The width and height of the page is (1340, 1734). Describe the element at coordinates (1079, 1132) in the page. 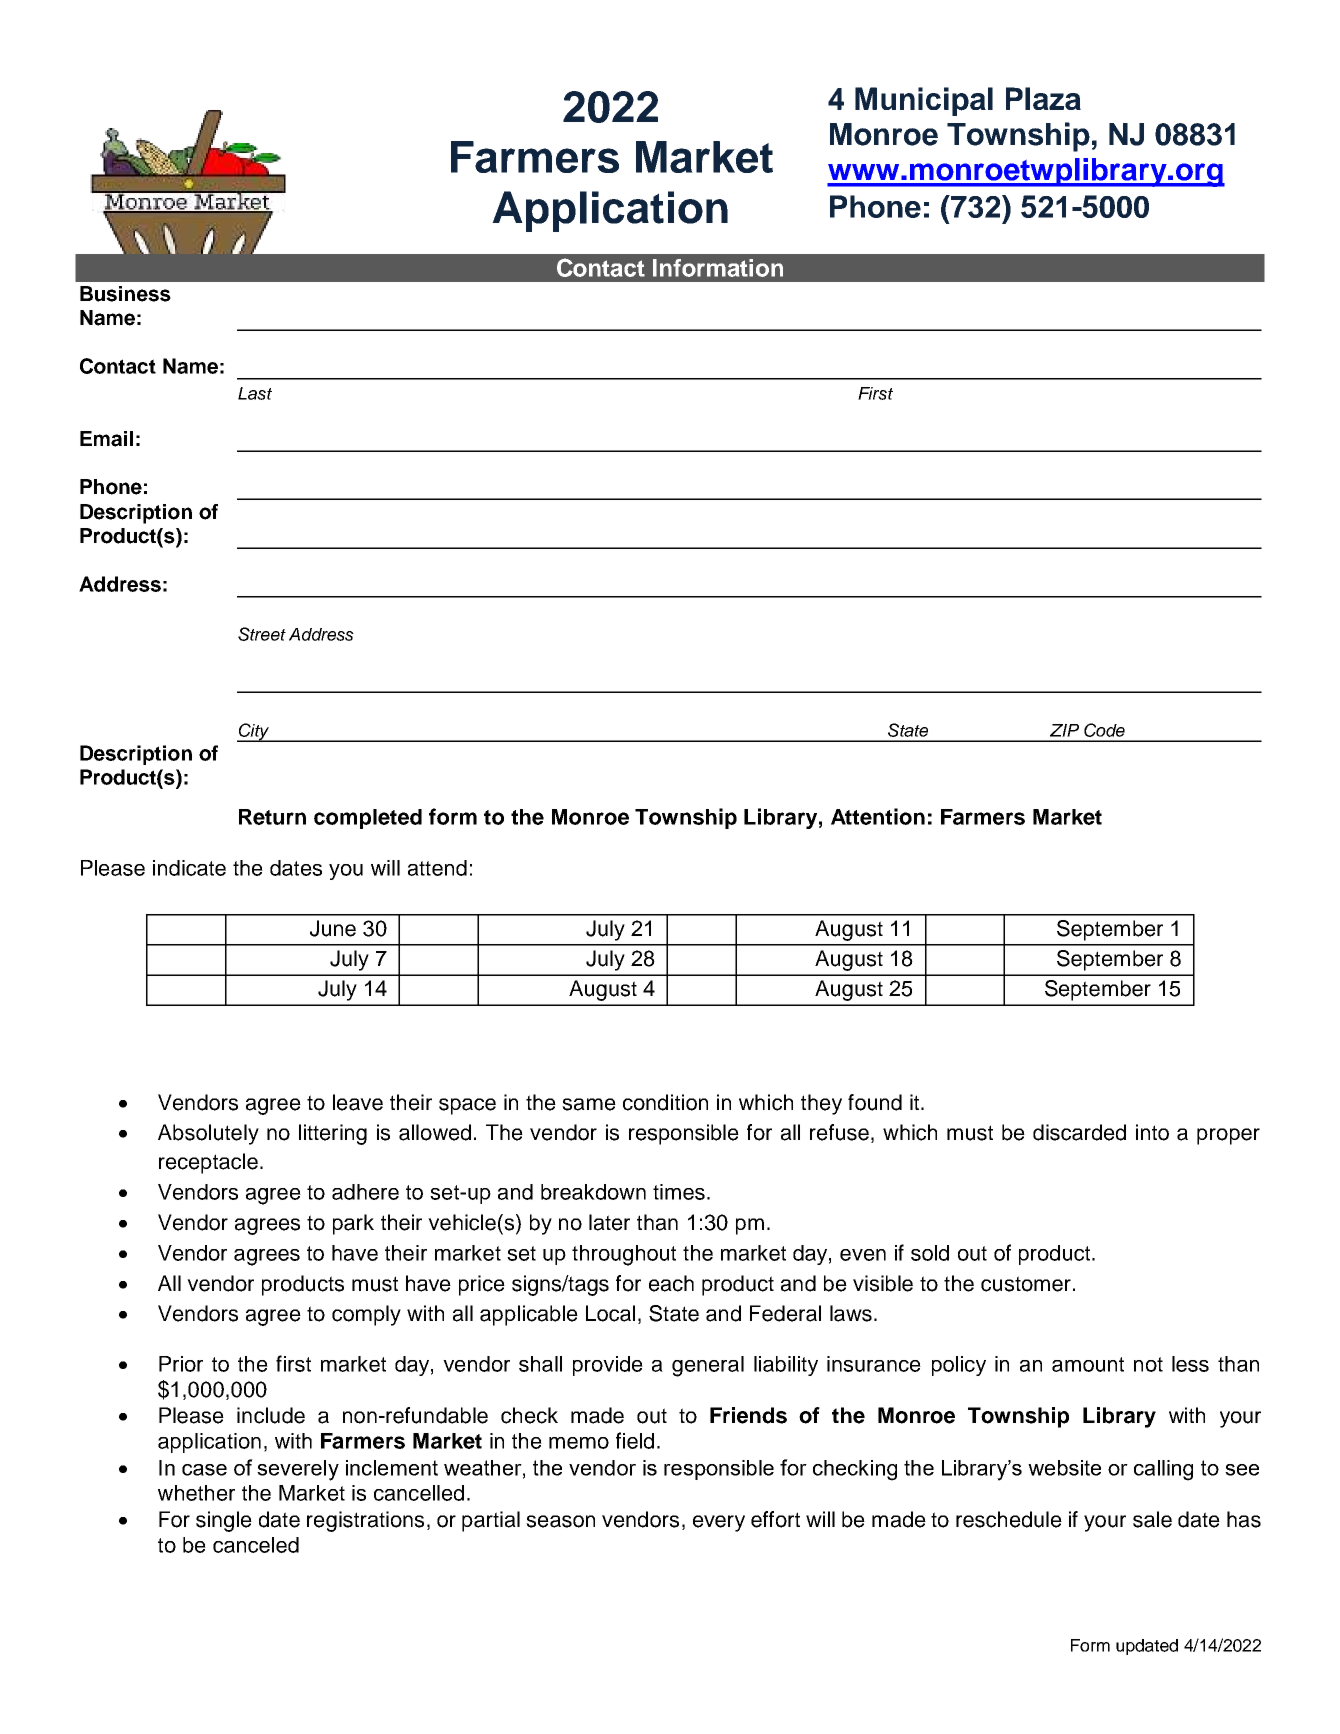

I see `discarded` at that location.
